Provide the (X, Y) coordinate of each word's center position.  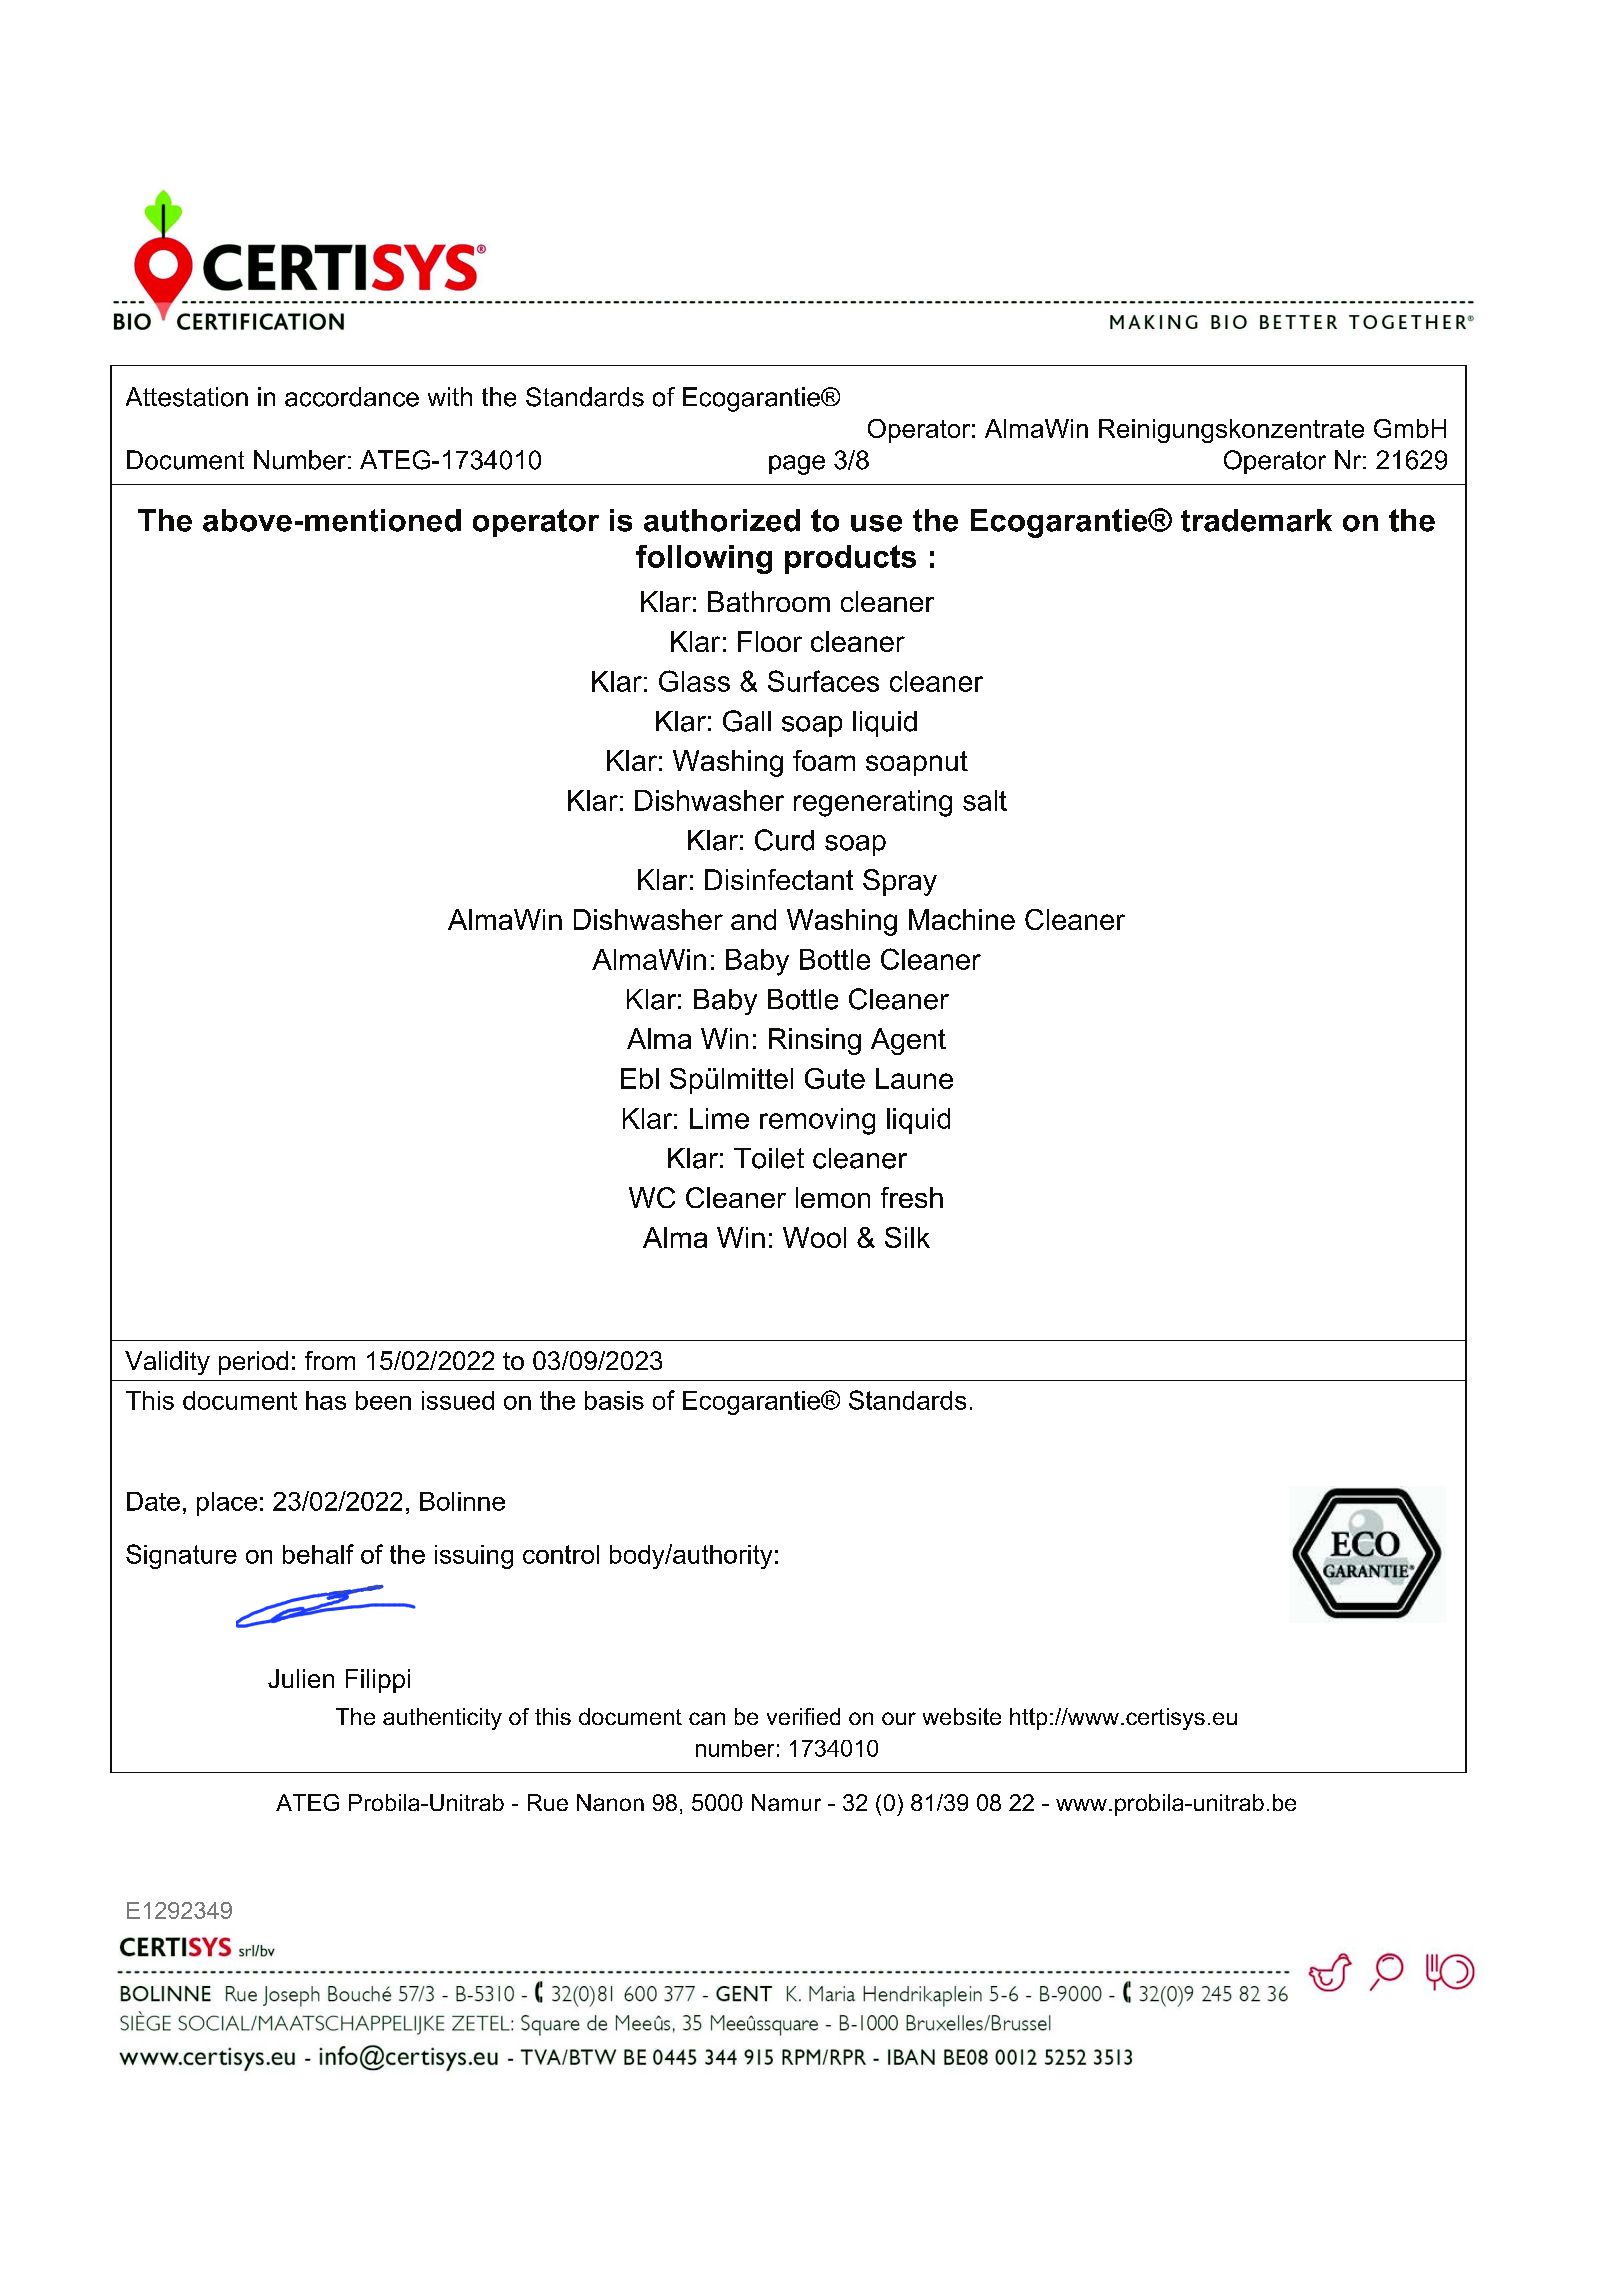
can (707, 1718)
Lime (719, 1118)
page (797, 465)
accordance (352, 397)
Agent (908, 1041)
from (330, 1360)
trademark (1256, 520)
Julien (301, 1678)
